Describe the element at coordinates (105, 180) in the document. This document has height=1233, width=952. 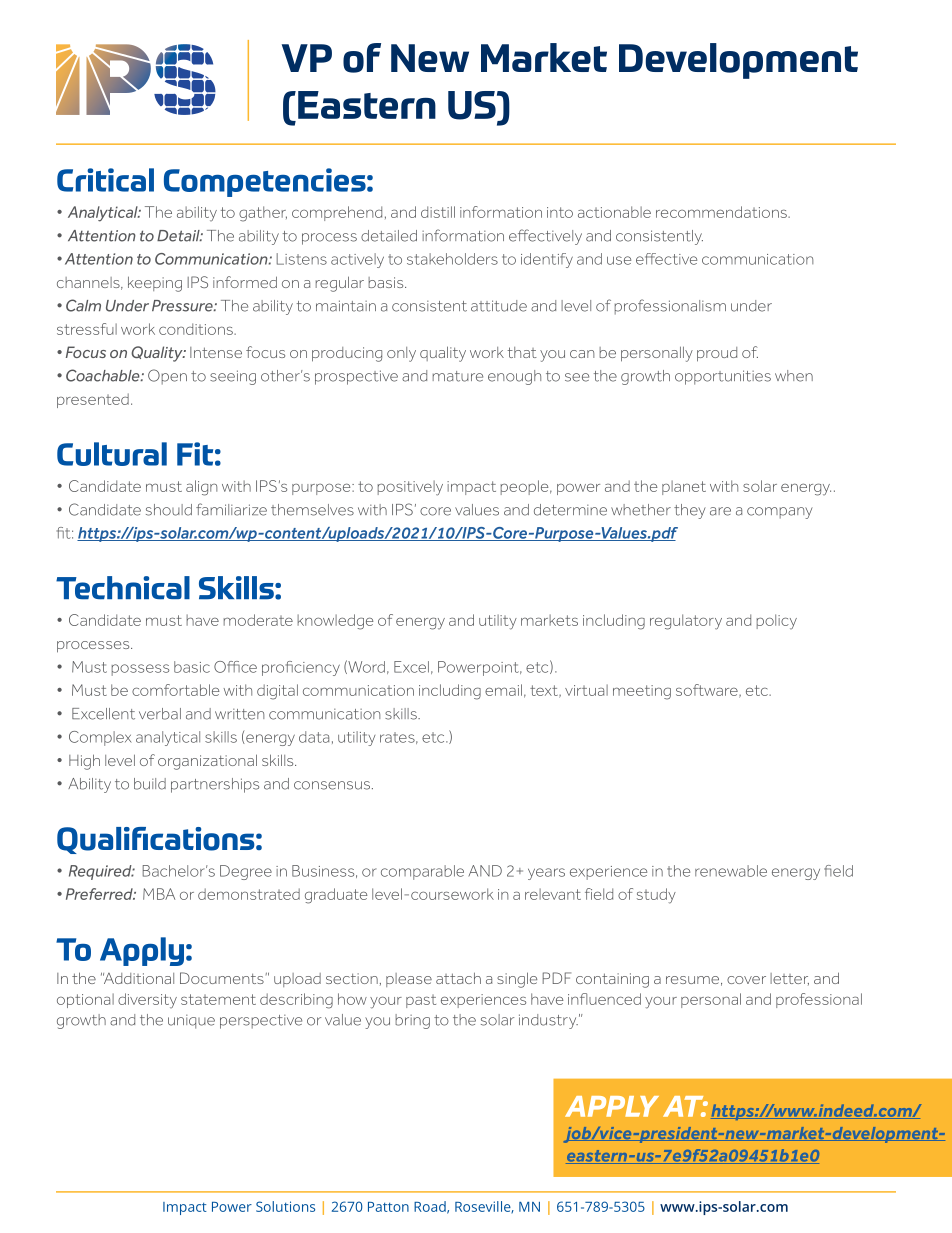
I see `Critical` at that location.
